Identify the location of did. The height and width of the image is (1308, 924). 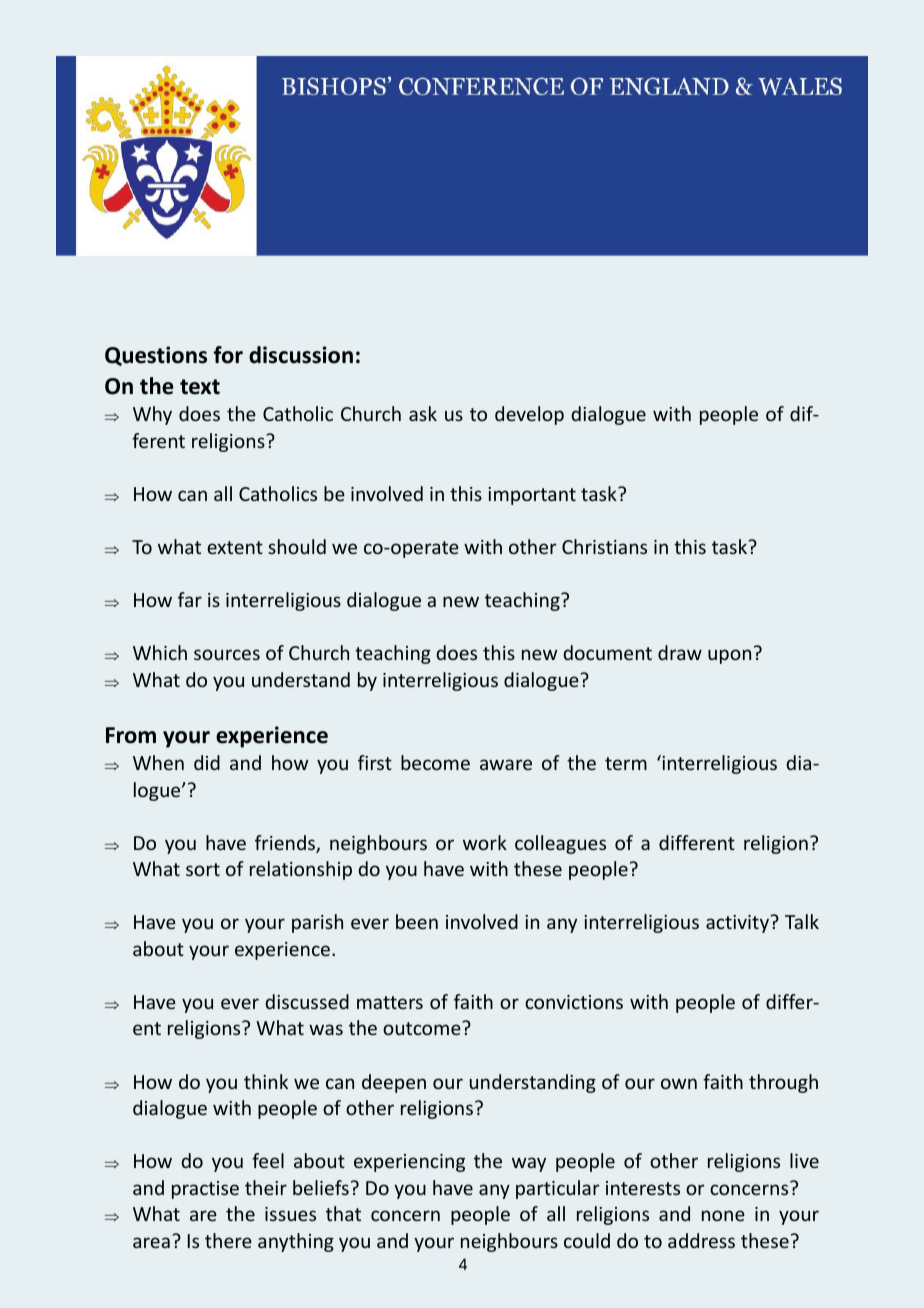
(207, 762).
